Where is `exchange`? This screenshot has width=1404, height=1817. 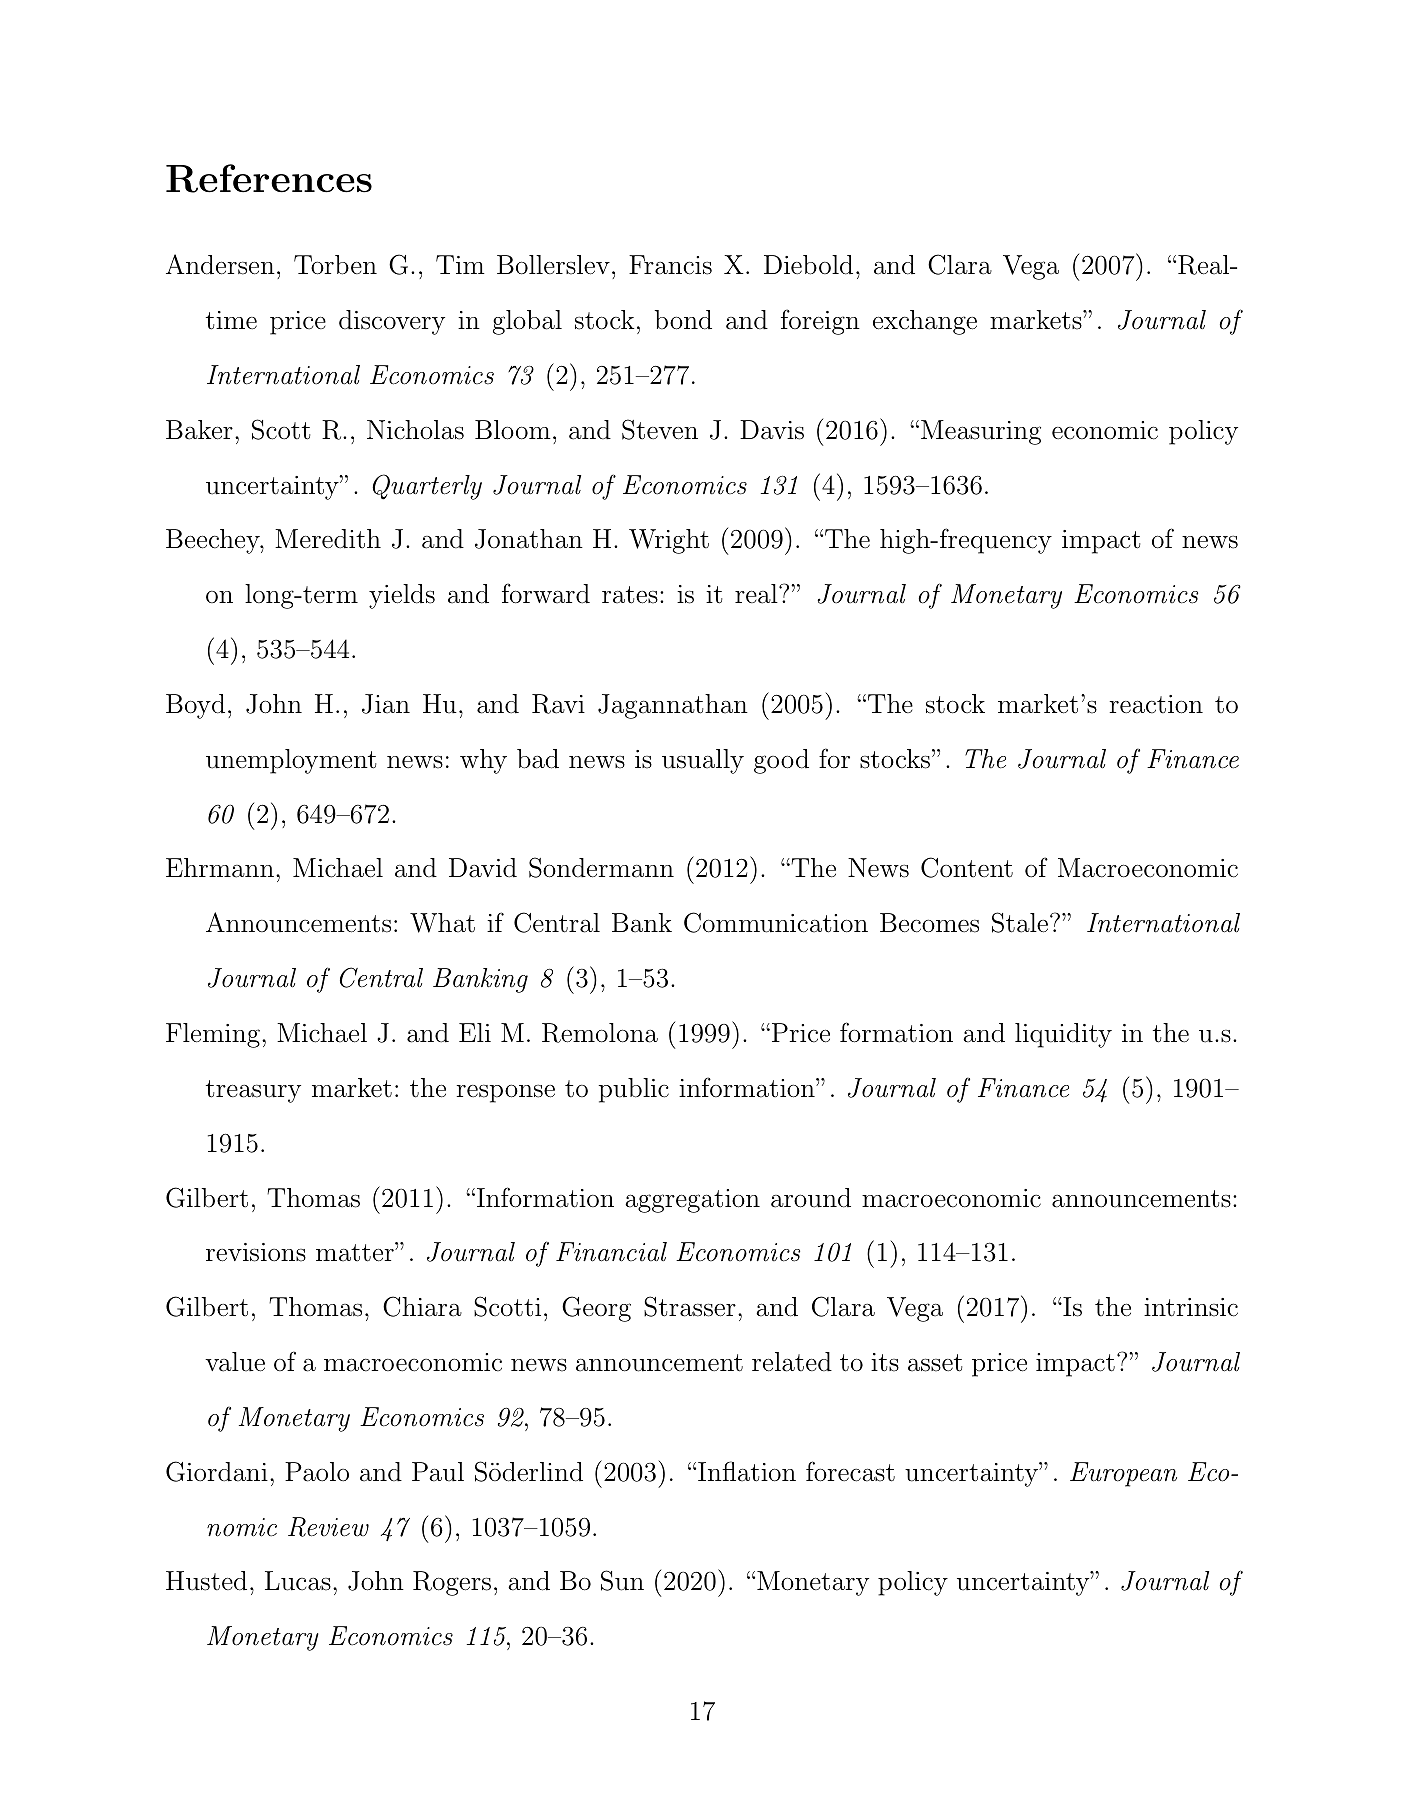
exchange is located at coordinates (925, 322).
